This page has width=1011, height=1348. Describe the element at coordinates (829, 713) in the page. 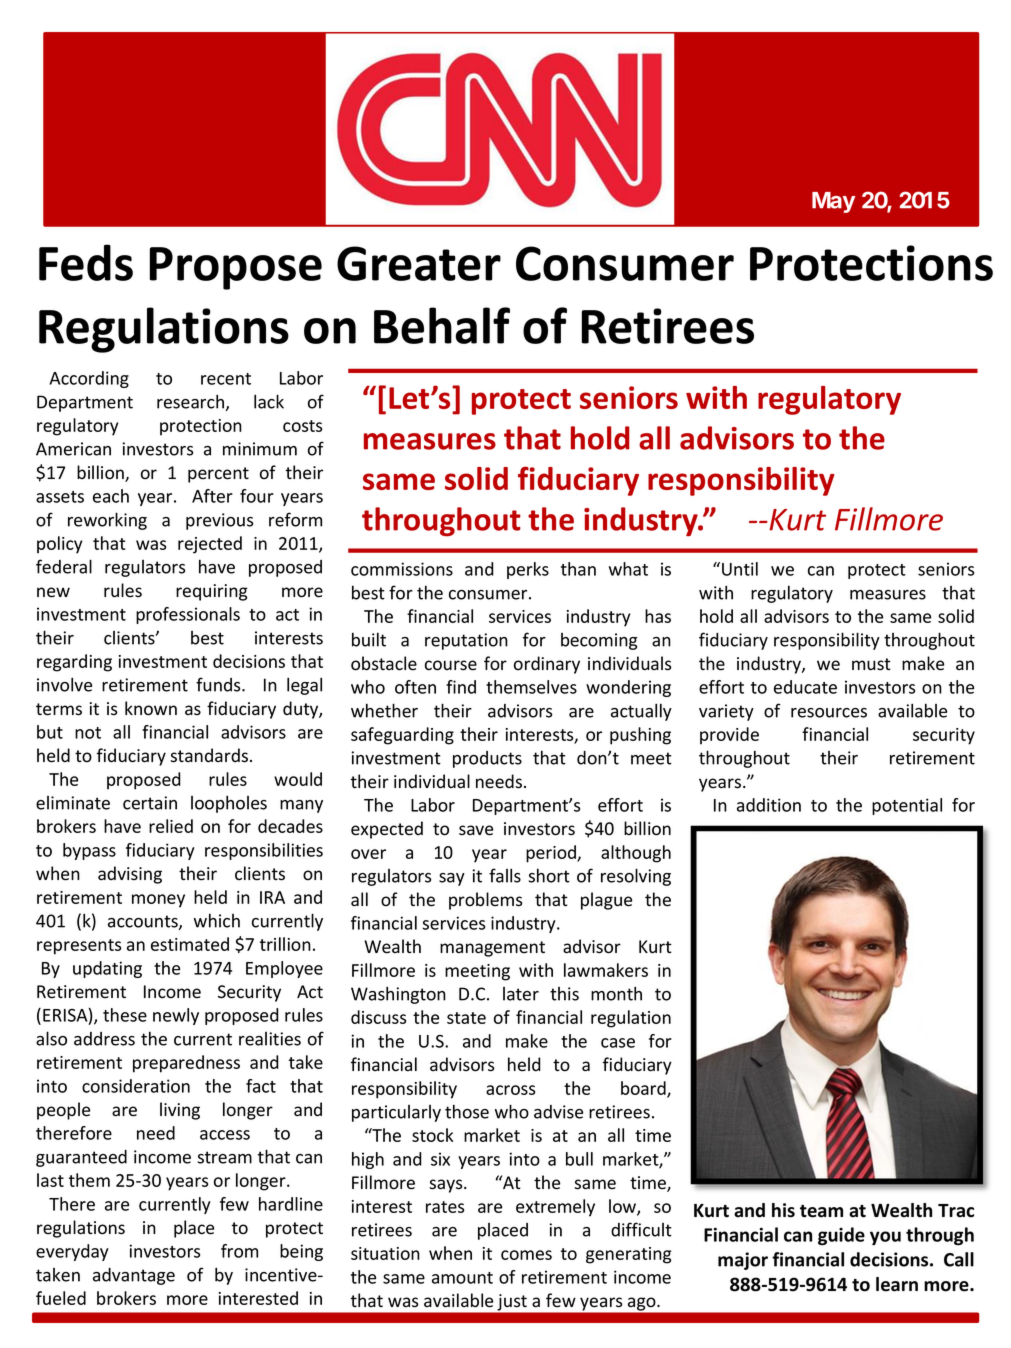

I see `resources` at that location.
